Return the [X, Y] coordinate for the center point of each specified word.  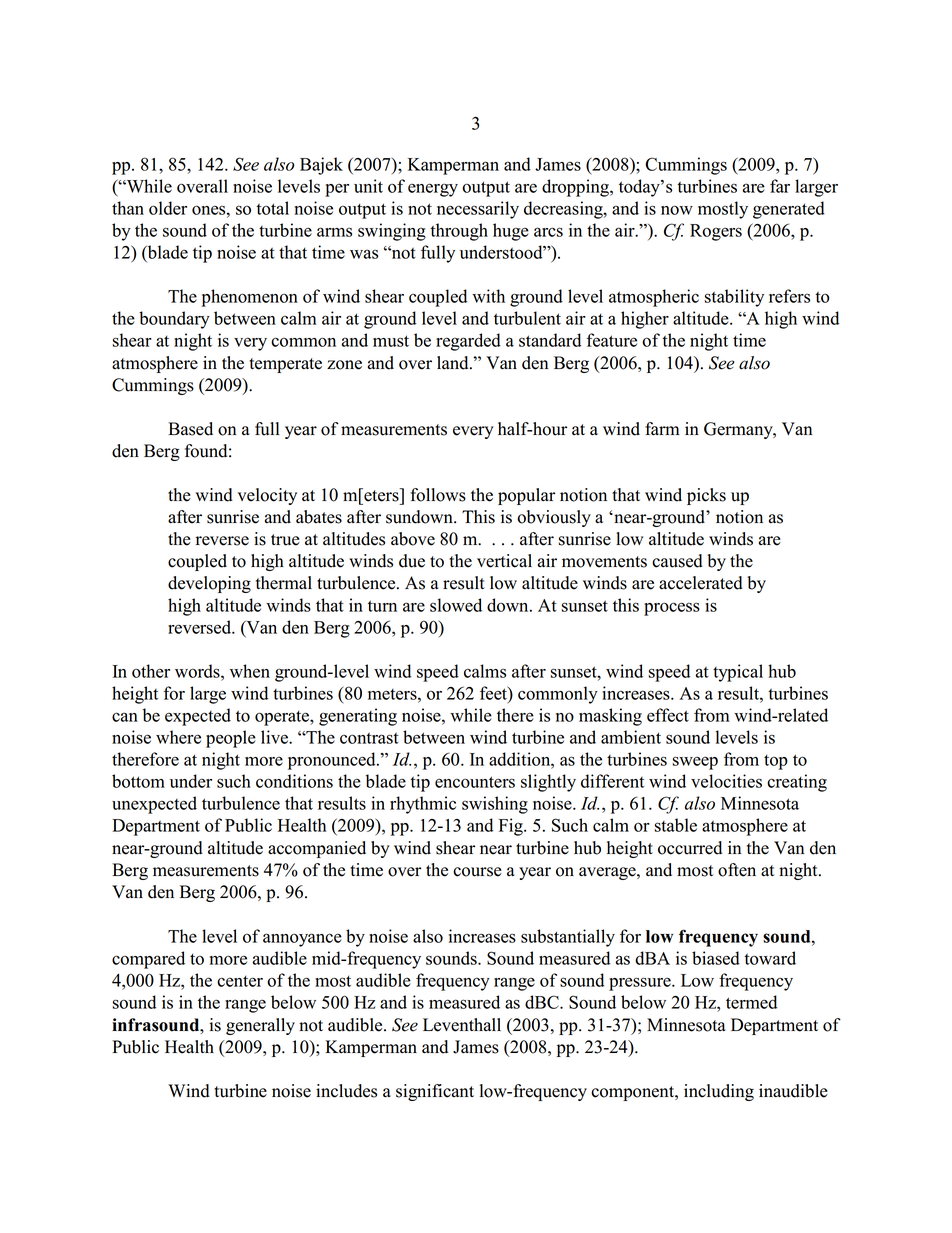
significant [435, 1092]
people [231, 739]
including [719, 1092]
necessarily [478, 210]
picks [706, 496]
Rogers [716, 232]
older [168, 208]
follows [438, 495]
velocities [726, 781]
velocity [267, 496]
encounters [475, 782]
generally [260, 1026]
